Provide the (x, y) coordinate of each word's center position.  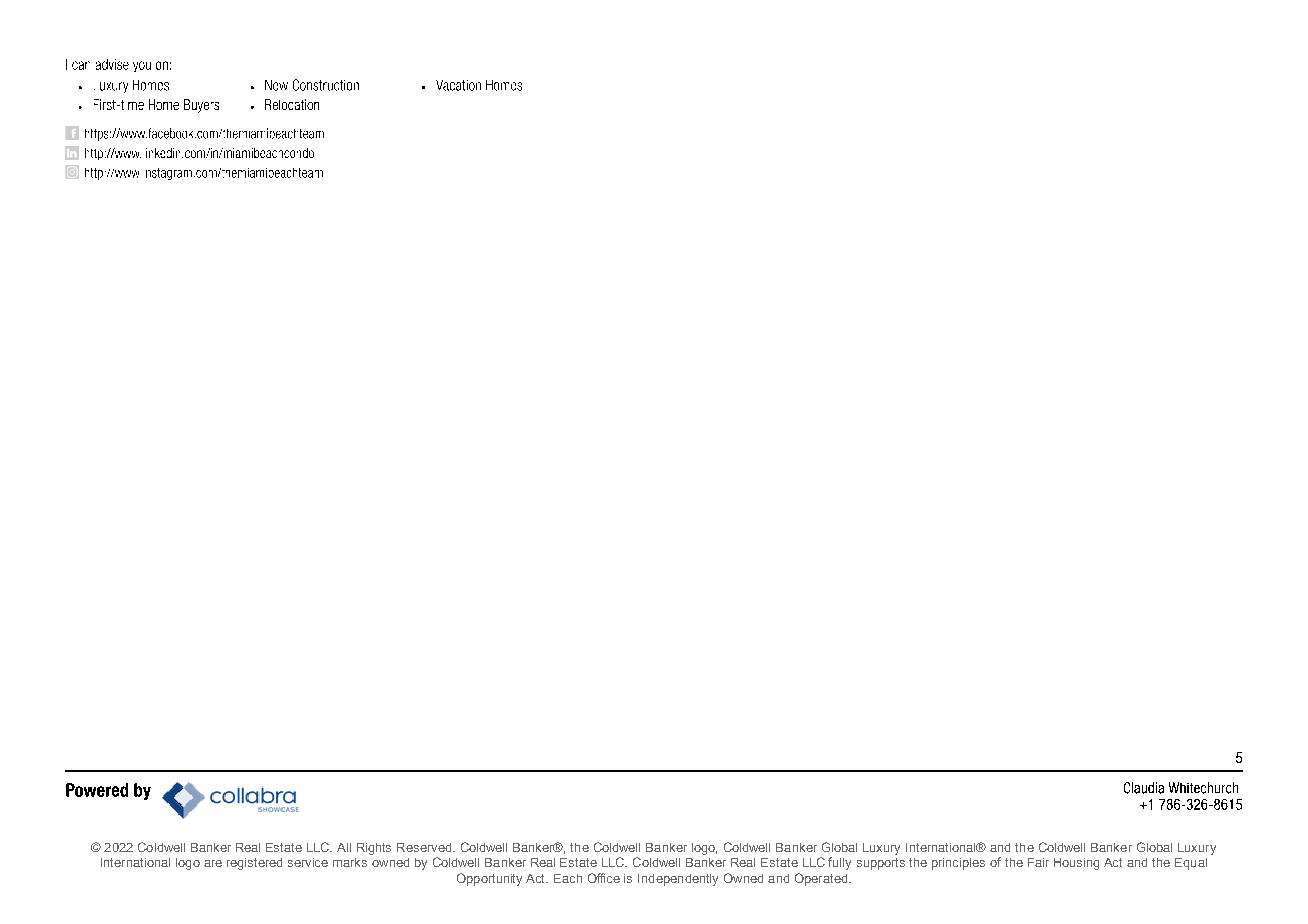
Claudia (1144, 788)
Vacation (458, 85)
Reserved (425, 847)
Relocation (292, 104)
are (213, 863)
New (276, 85)
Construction (326, 85)
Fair (1038, 862)
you (142, 66)
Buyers (201, 106)
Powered (97, 790)
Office (604, 878)
